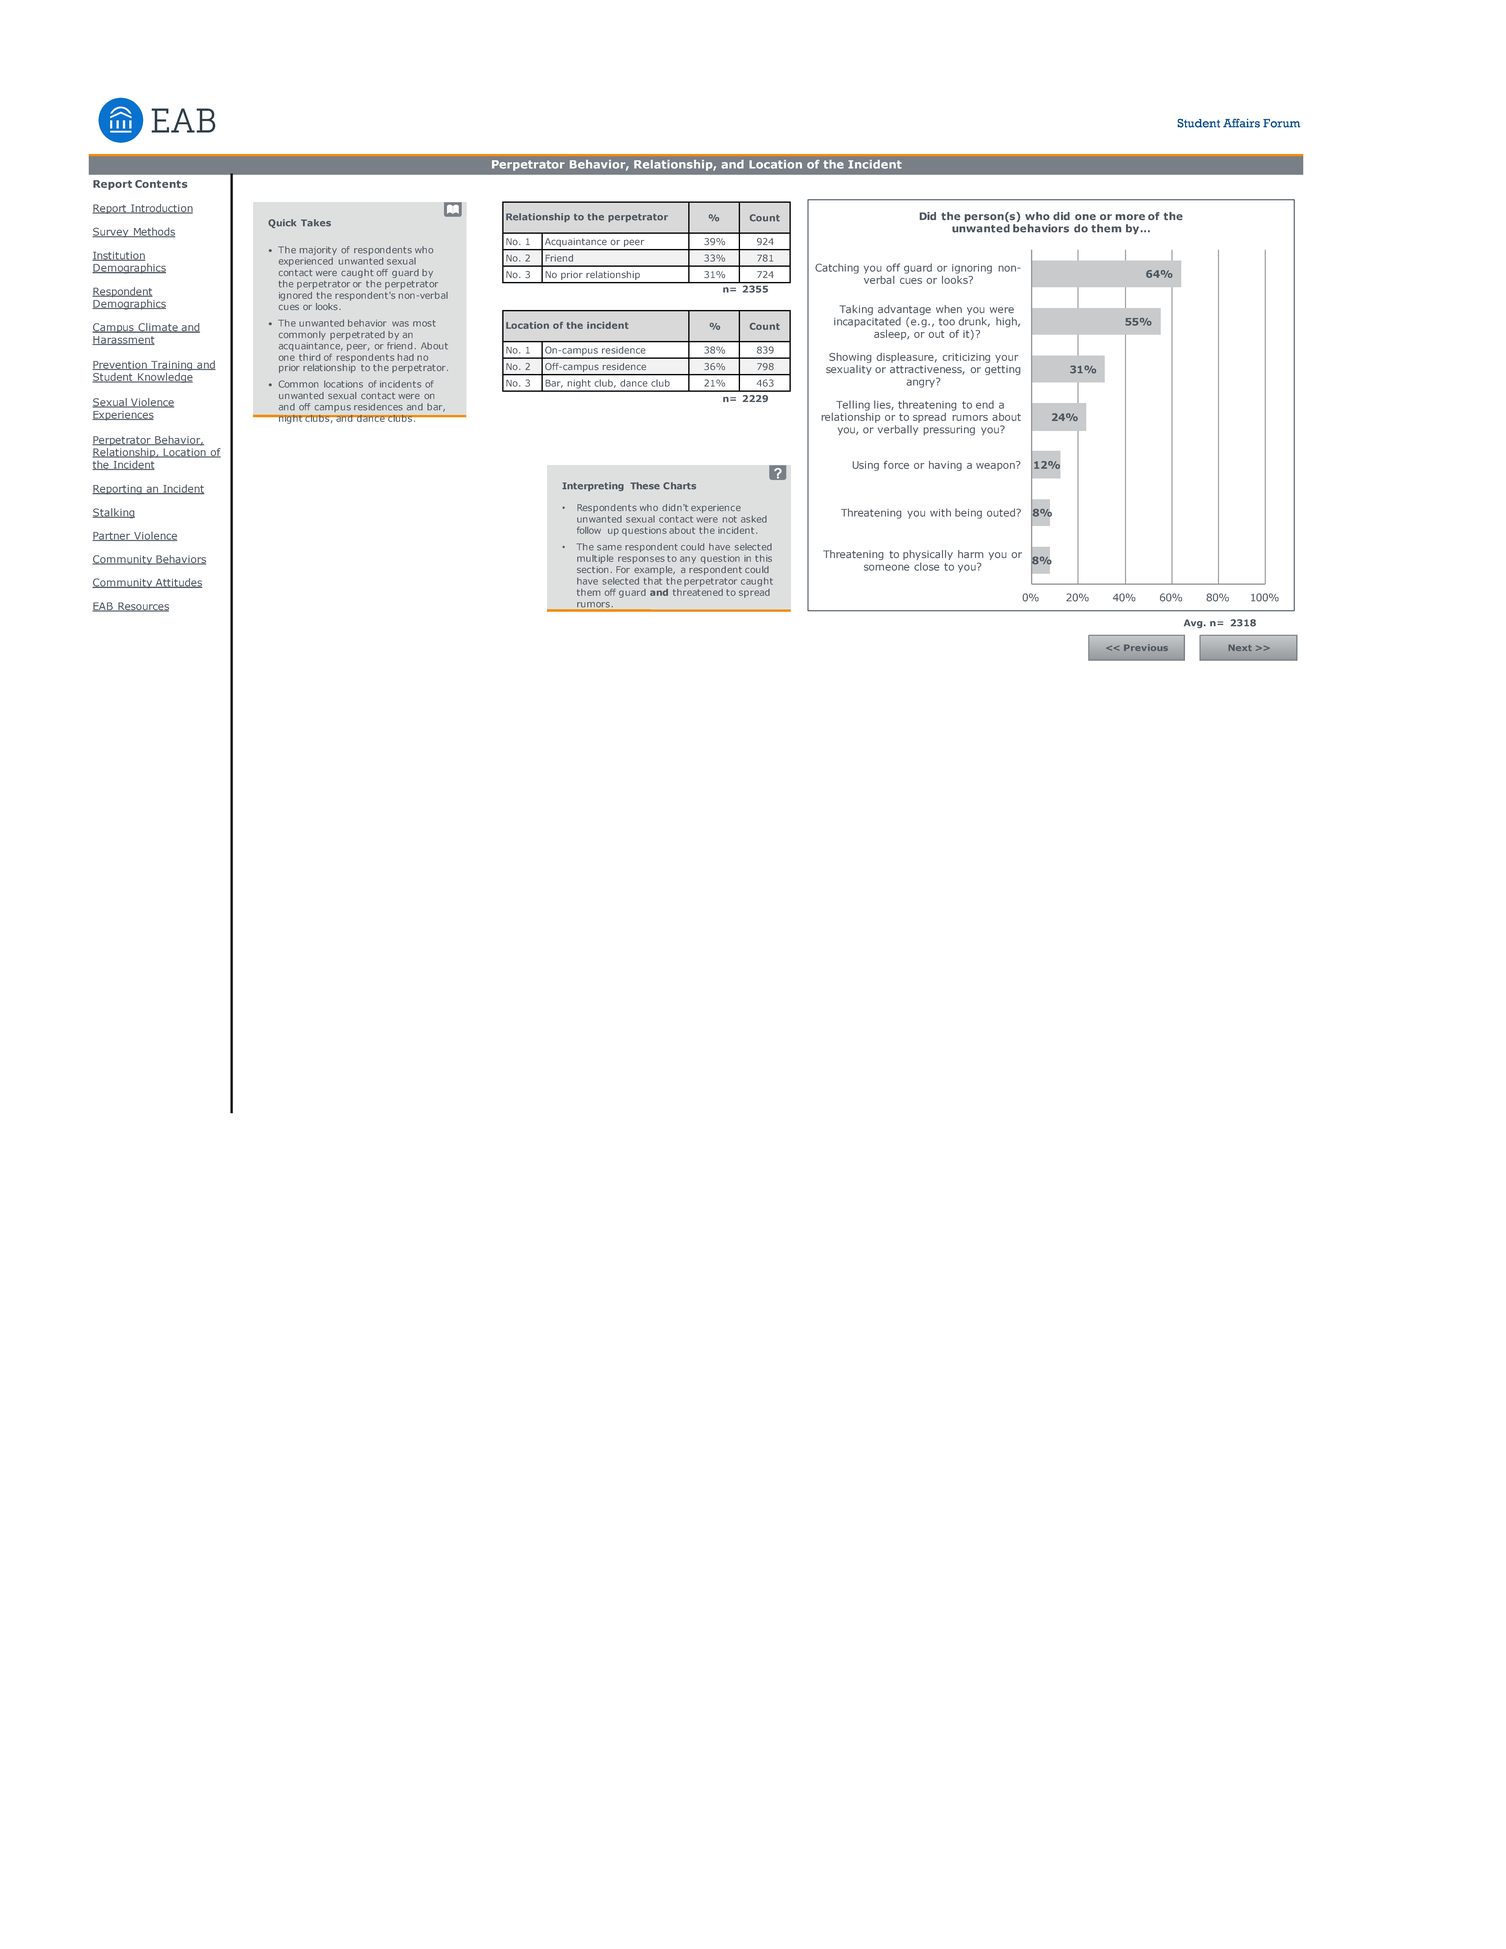 The width and height of the screenshot is (1506, 1949). I want to click on threatened, so click(698, 591).
